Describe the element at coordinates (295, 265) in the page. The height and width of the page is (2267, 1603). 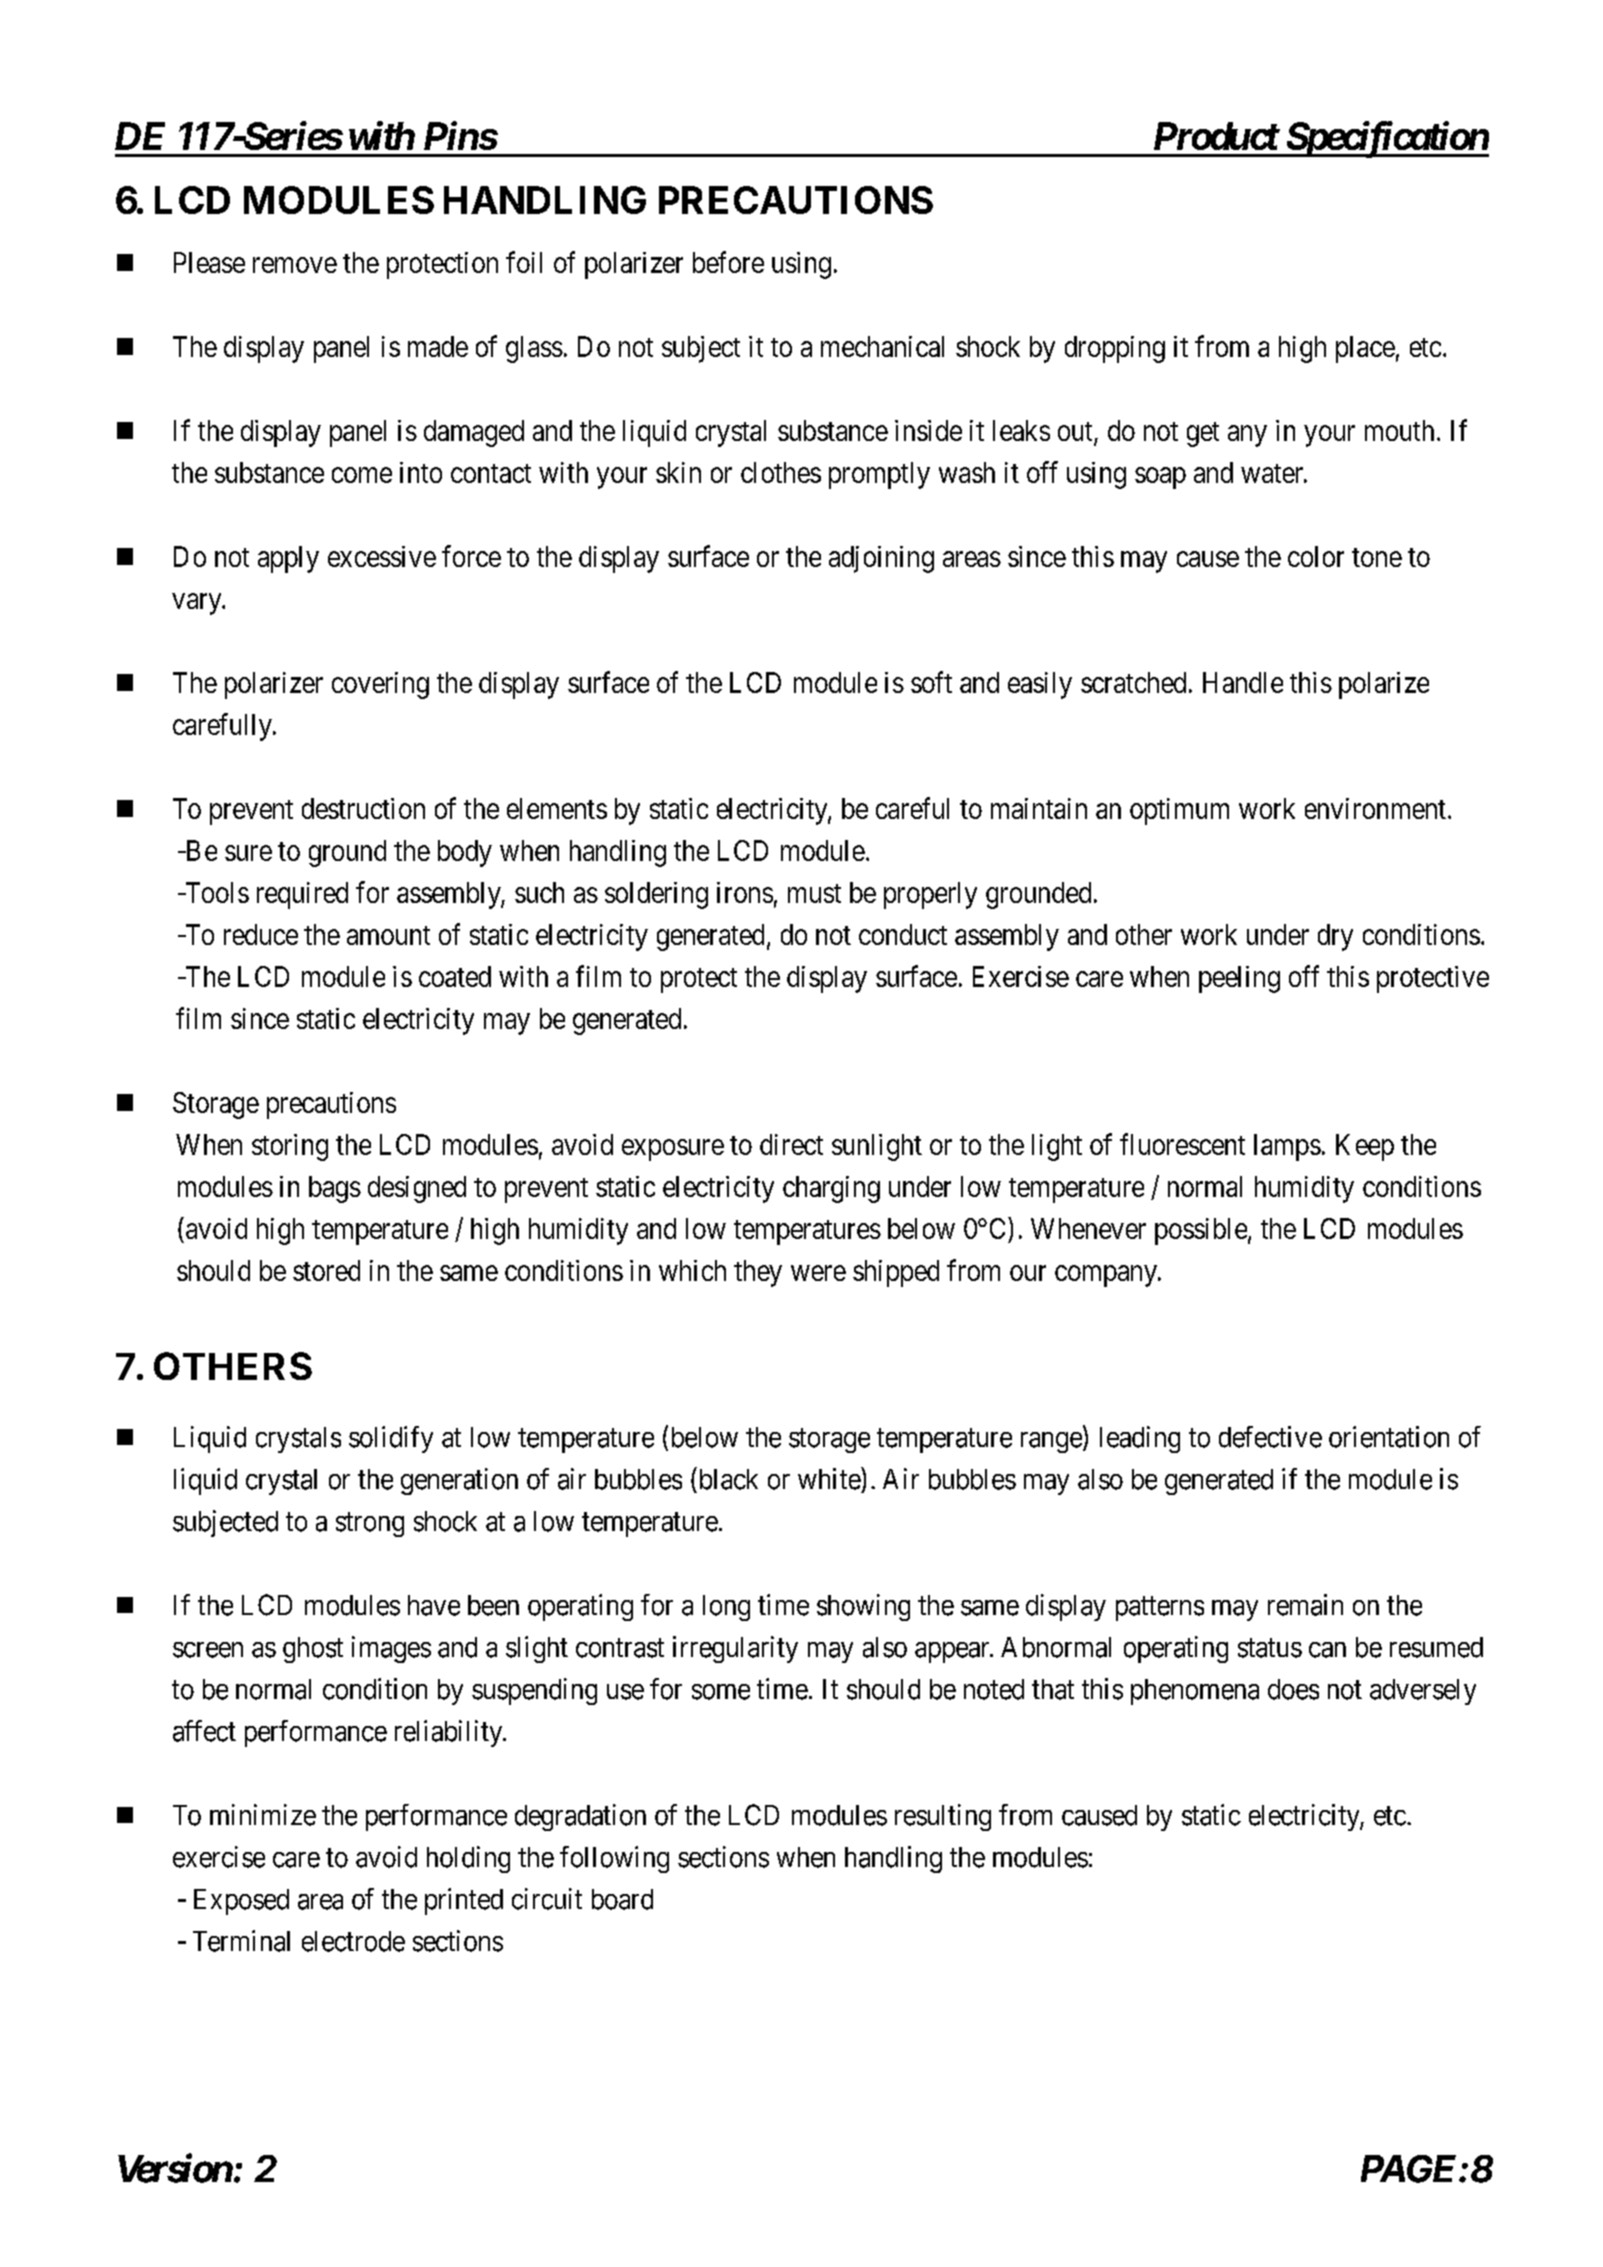
I see `remove` at that location.
